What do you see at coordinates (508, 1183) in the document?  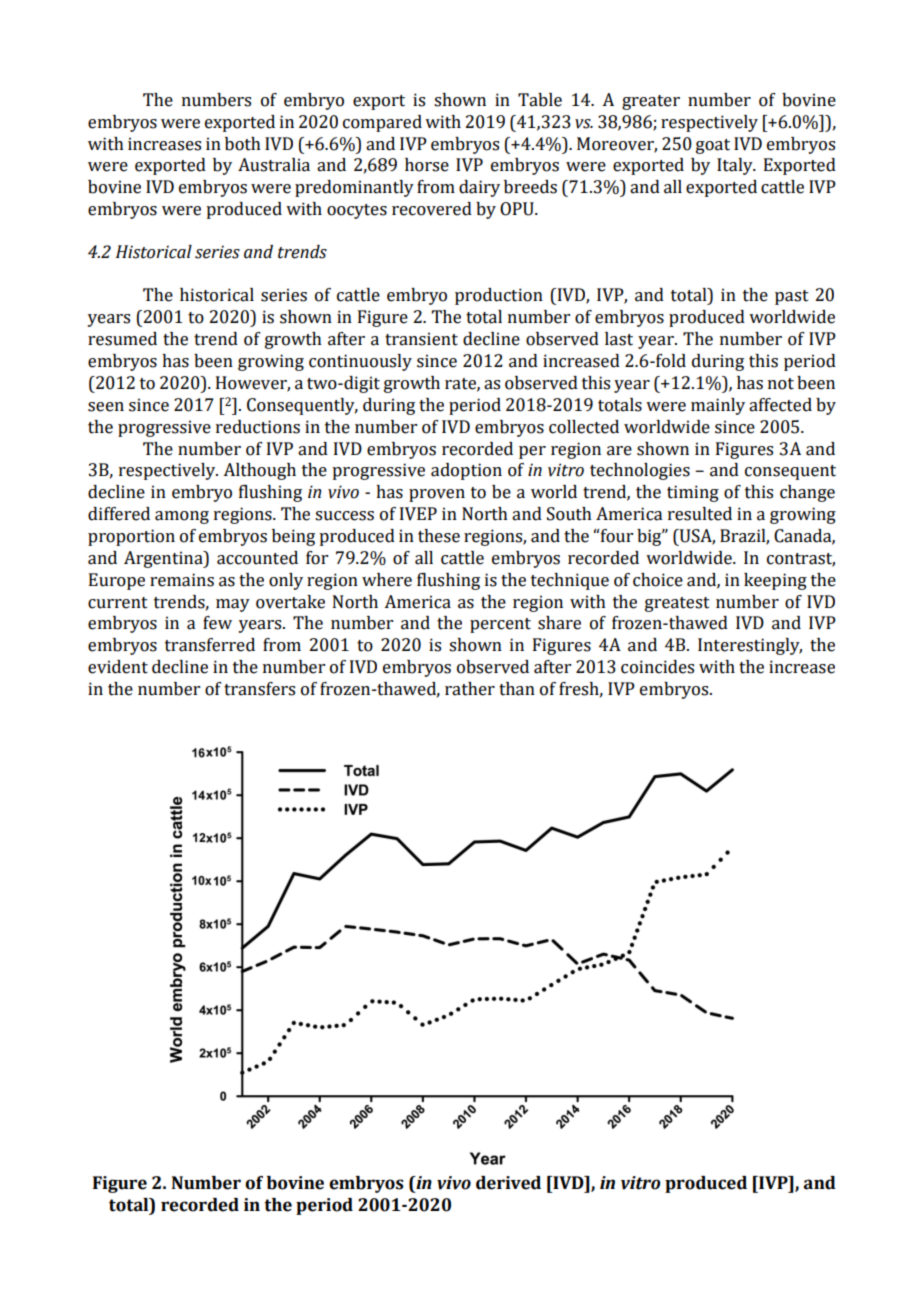 I see `derived` at bounding box center [508, 1183].
